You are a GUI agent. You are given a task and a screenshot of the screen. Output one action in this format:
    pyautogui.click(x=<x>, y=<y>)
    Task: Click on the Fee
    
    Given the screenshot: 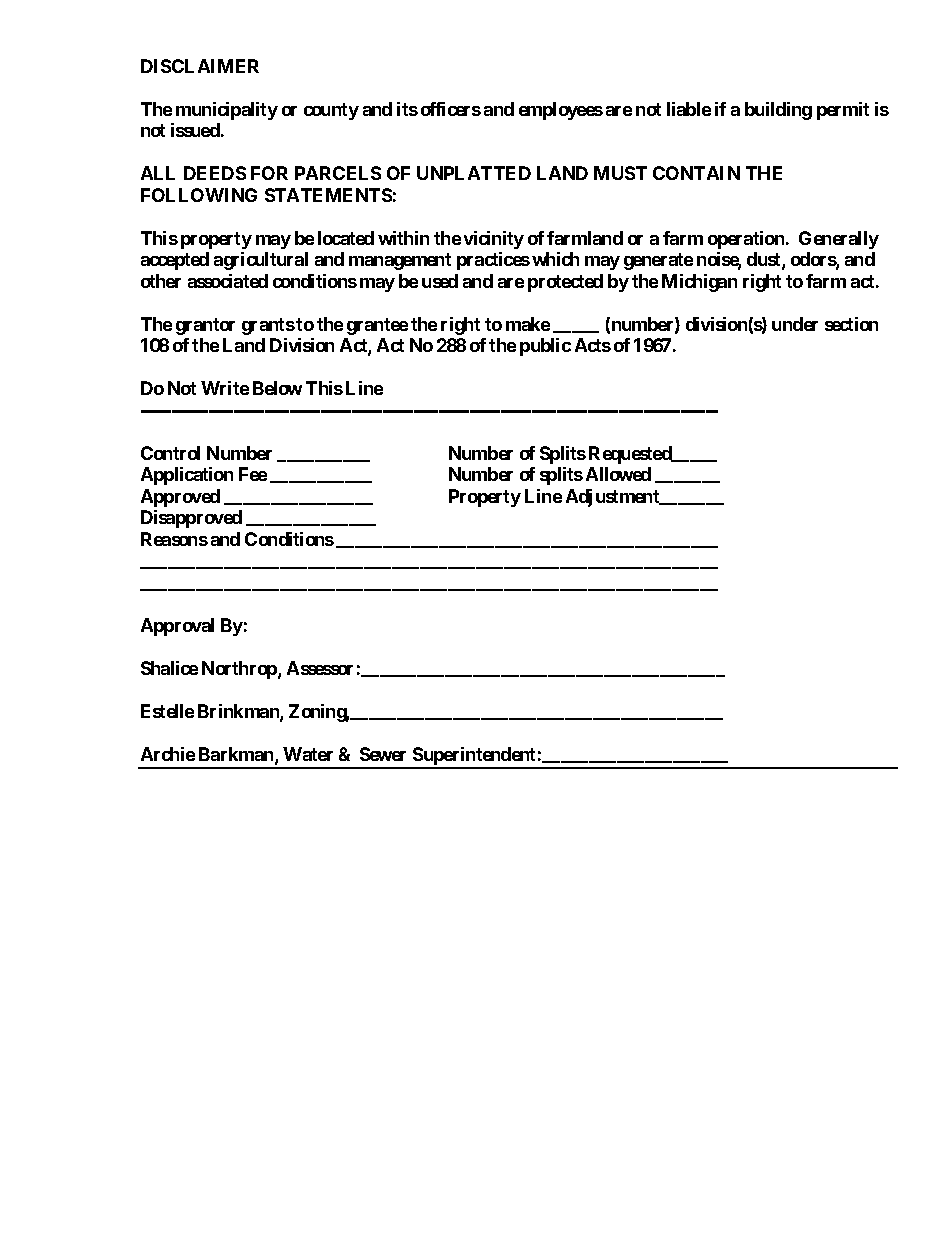 What is the action you would take?
    pyautogui.click(x=253, y=474)
